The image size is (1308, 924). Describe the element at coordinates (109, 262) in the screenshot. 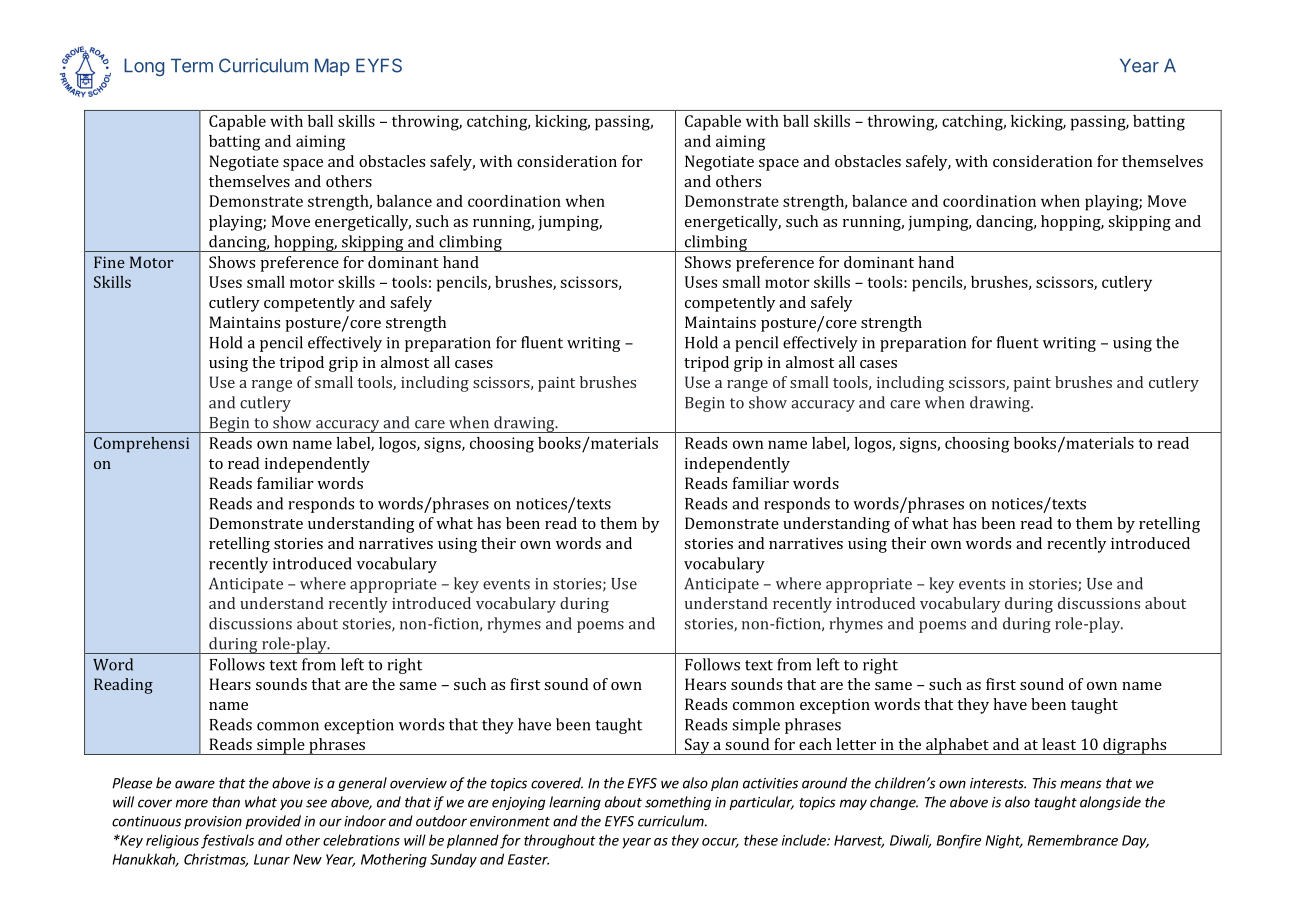

I see `Fine` at that location.
